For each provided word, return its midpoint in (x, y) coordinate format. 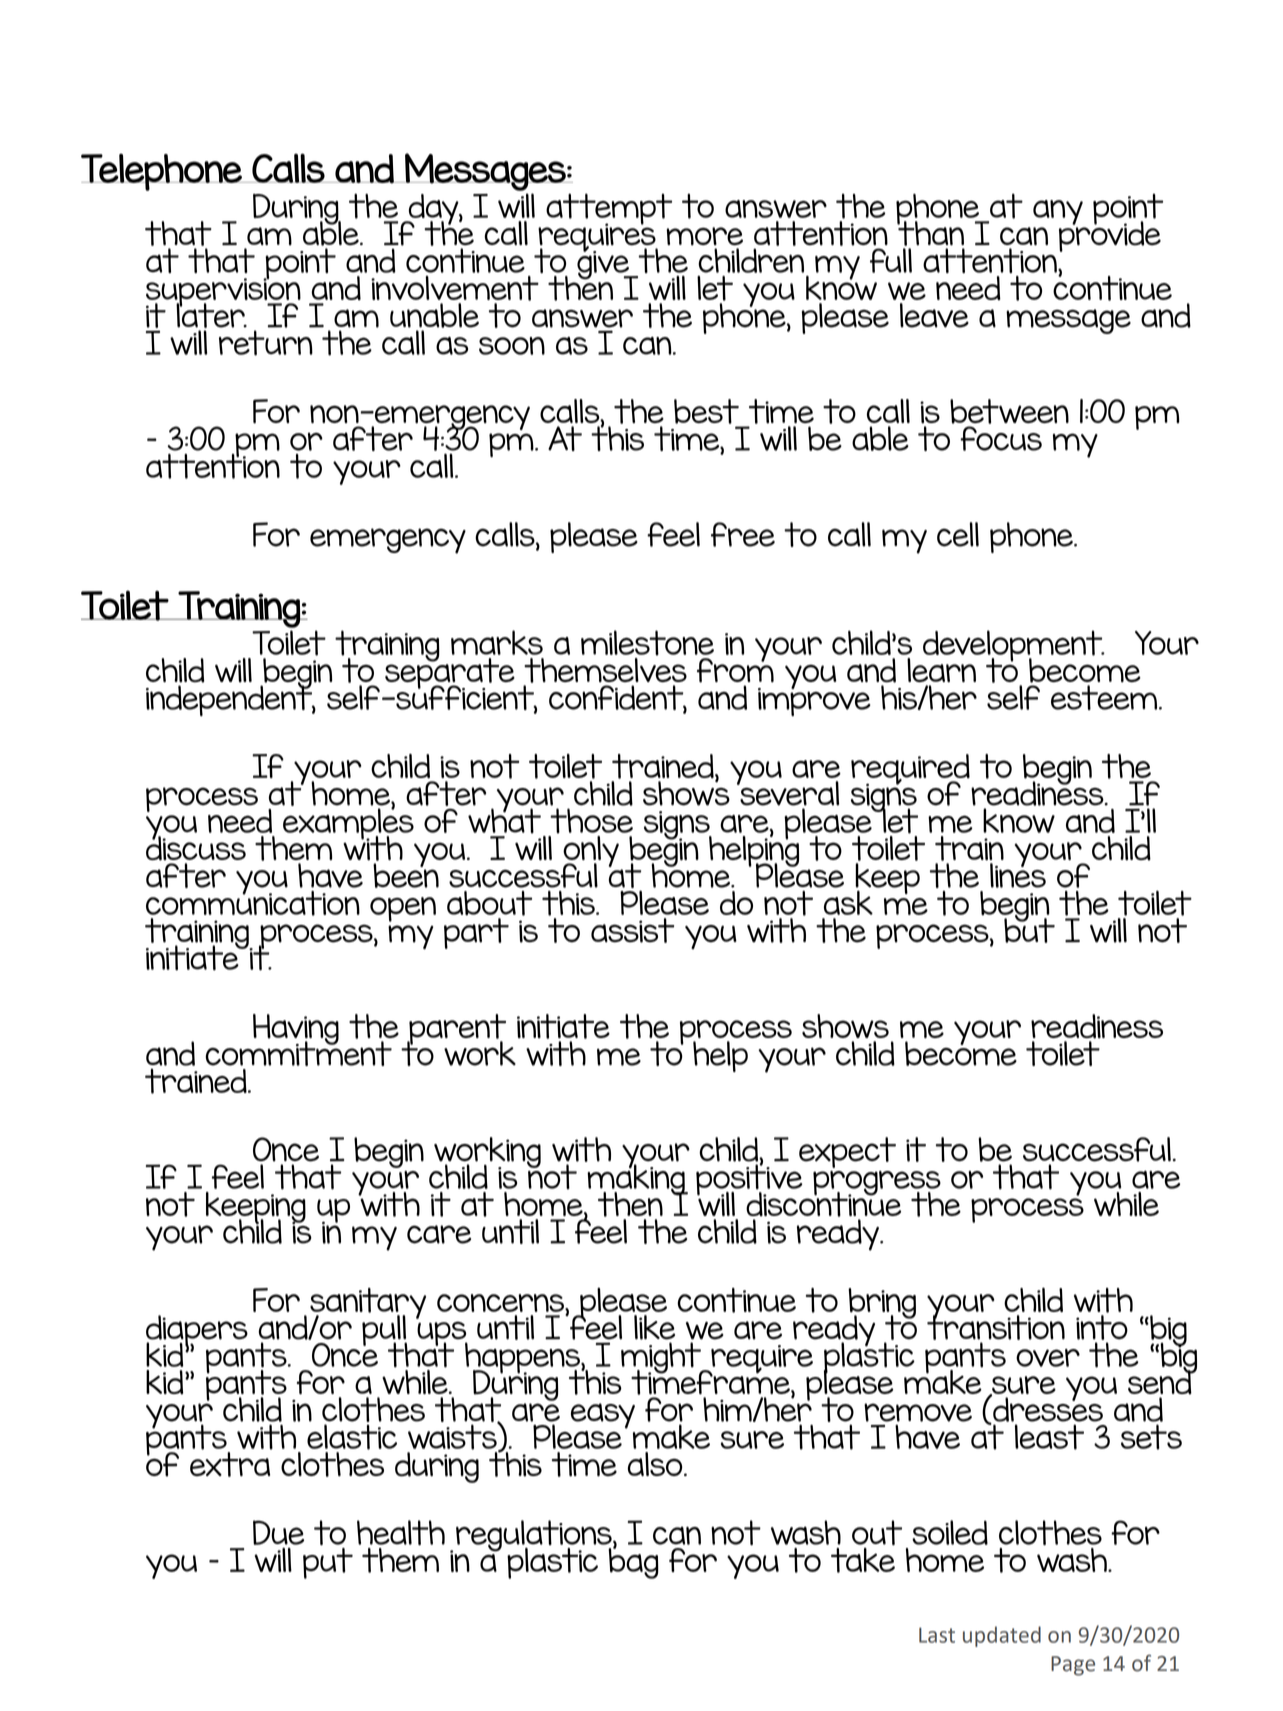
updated (1002, 1636)
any (1058, 212)
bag (633, 1562)
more (705, 236)
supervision (223, 292)
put (328, 1562)
